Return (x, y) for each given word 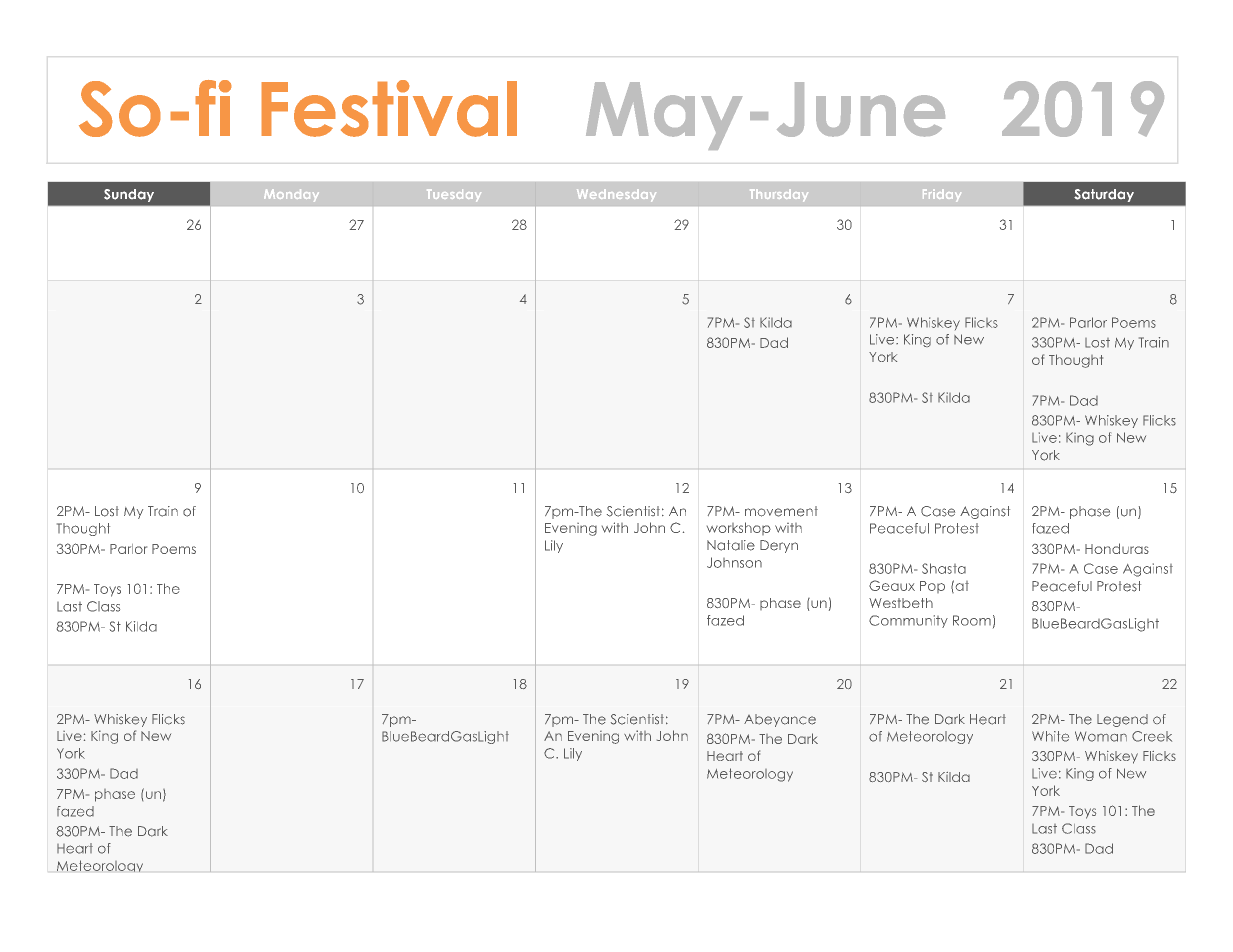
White (1050, 736)
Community (908, 621)
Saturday (1104, 195)
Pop (932, 587)
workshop (739, 528)
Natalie (731, 545)
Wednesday (616, 195)
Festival (389, 108)
